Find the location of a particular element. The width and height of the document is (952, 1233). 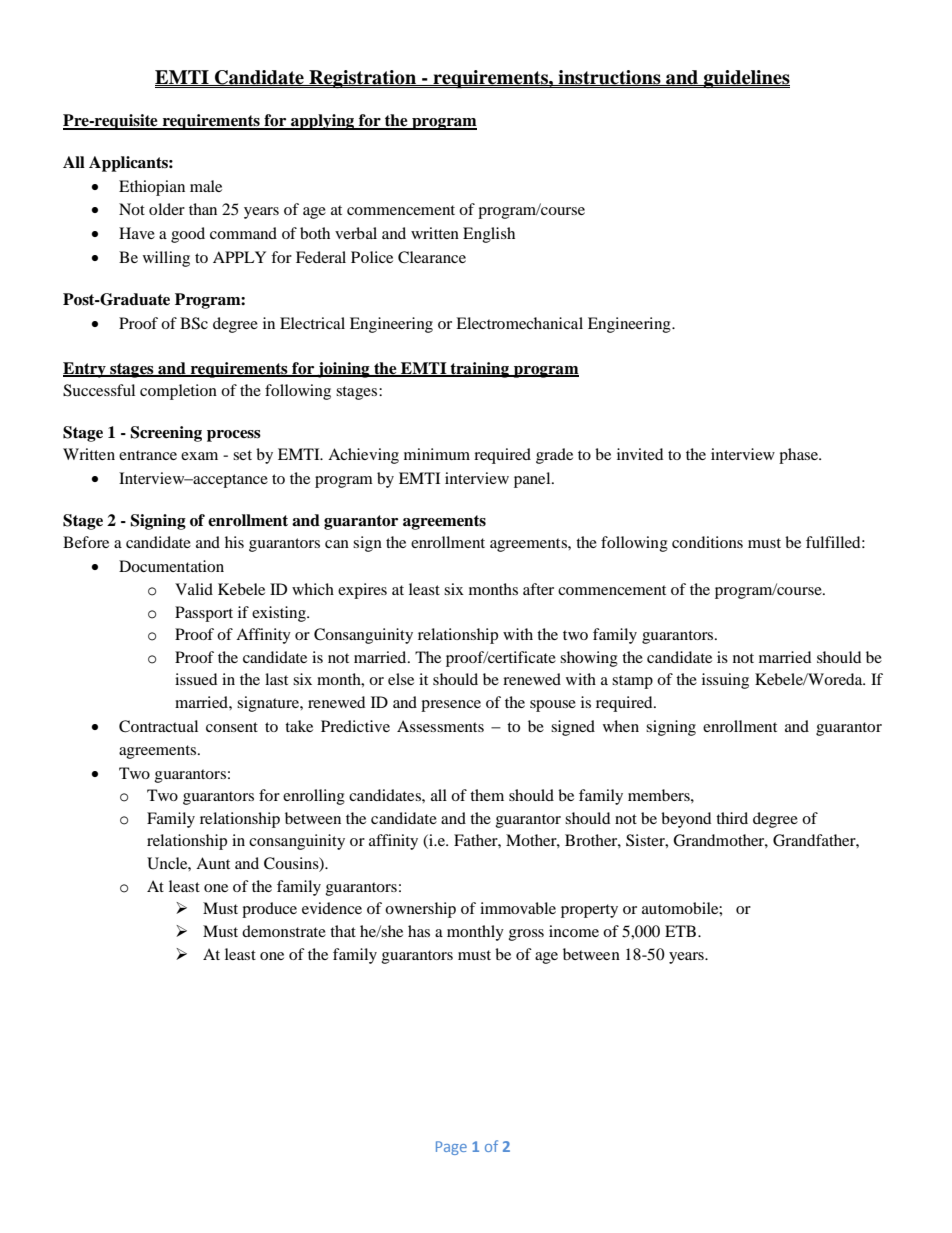

invited is located at coordinates (640, 454).
